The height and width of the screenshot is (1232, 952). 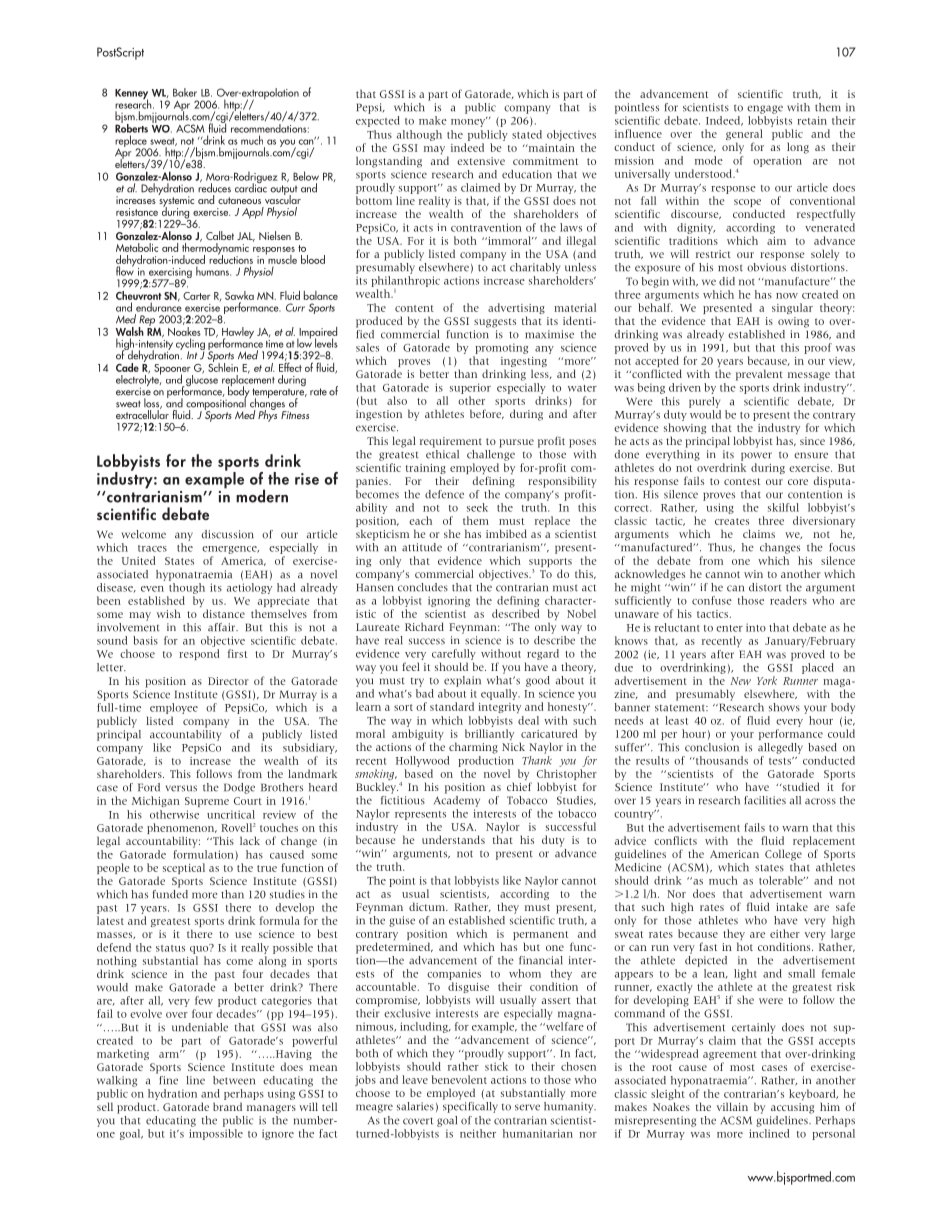 I want to click on brand, so click(x=227, y=1106).
